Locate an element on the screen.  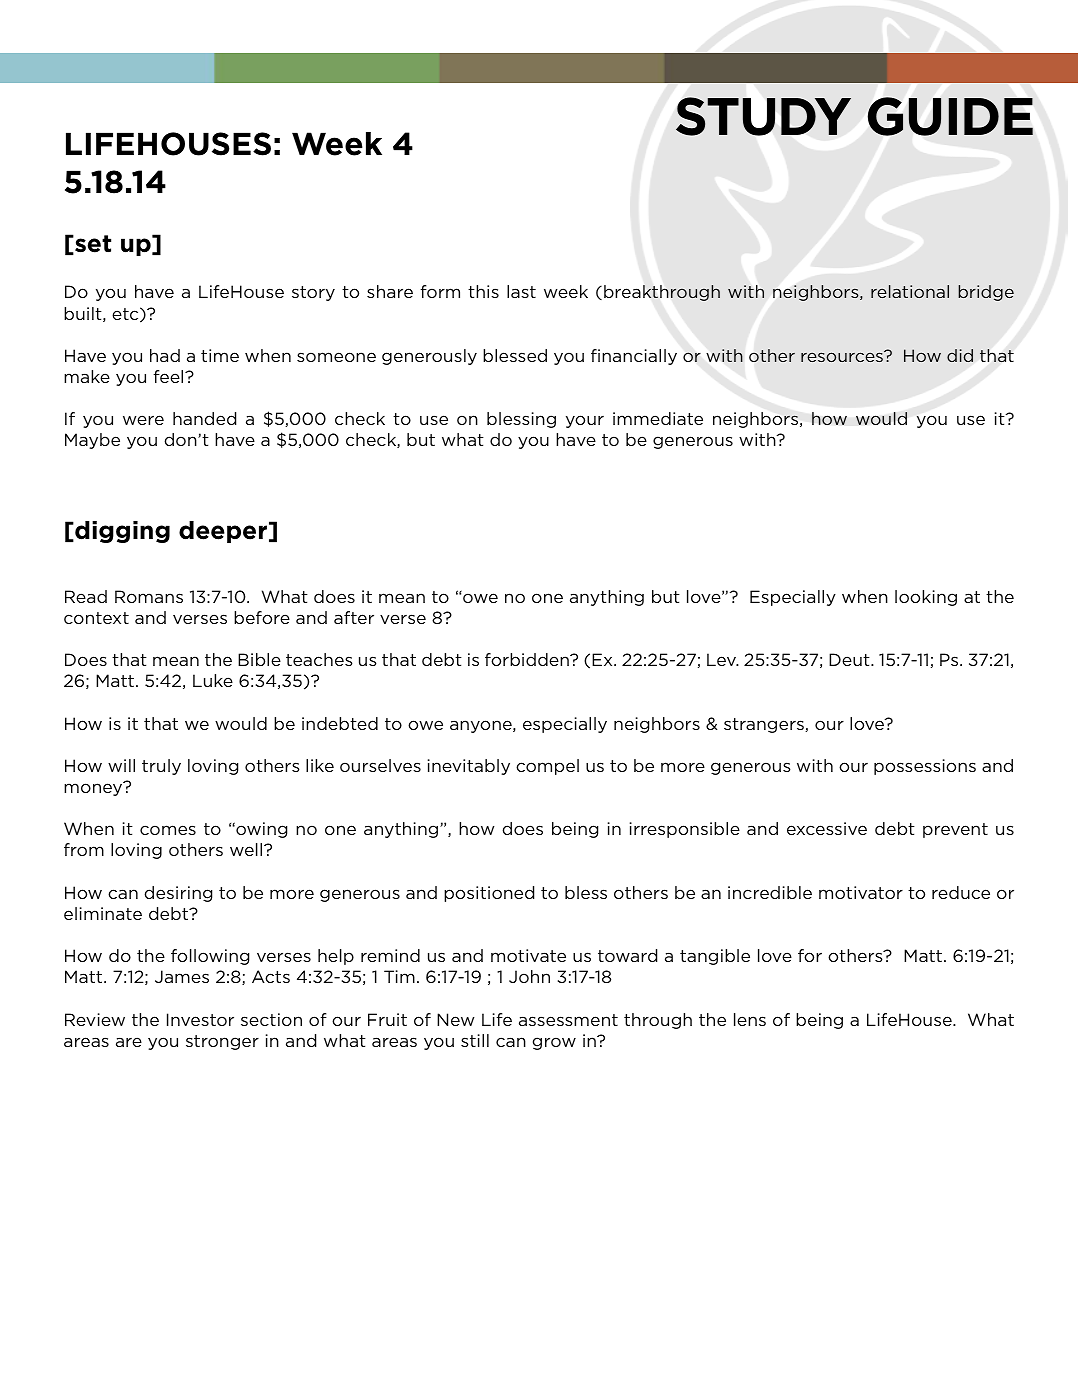
Investor is located at coordinates (200, 1019).
